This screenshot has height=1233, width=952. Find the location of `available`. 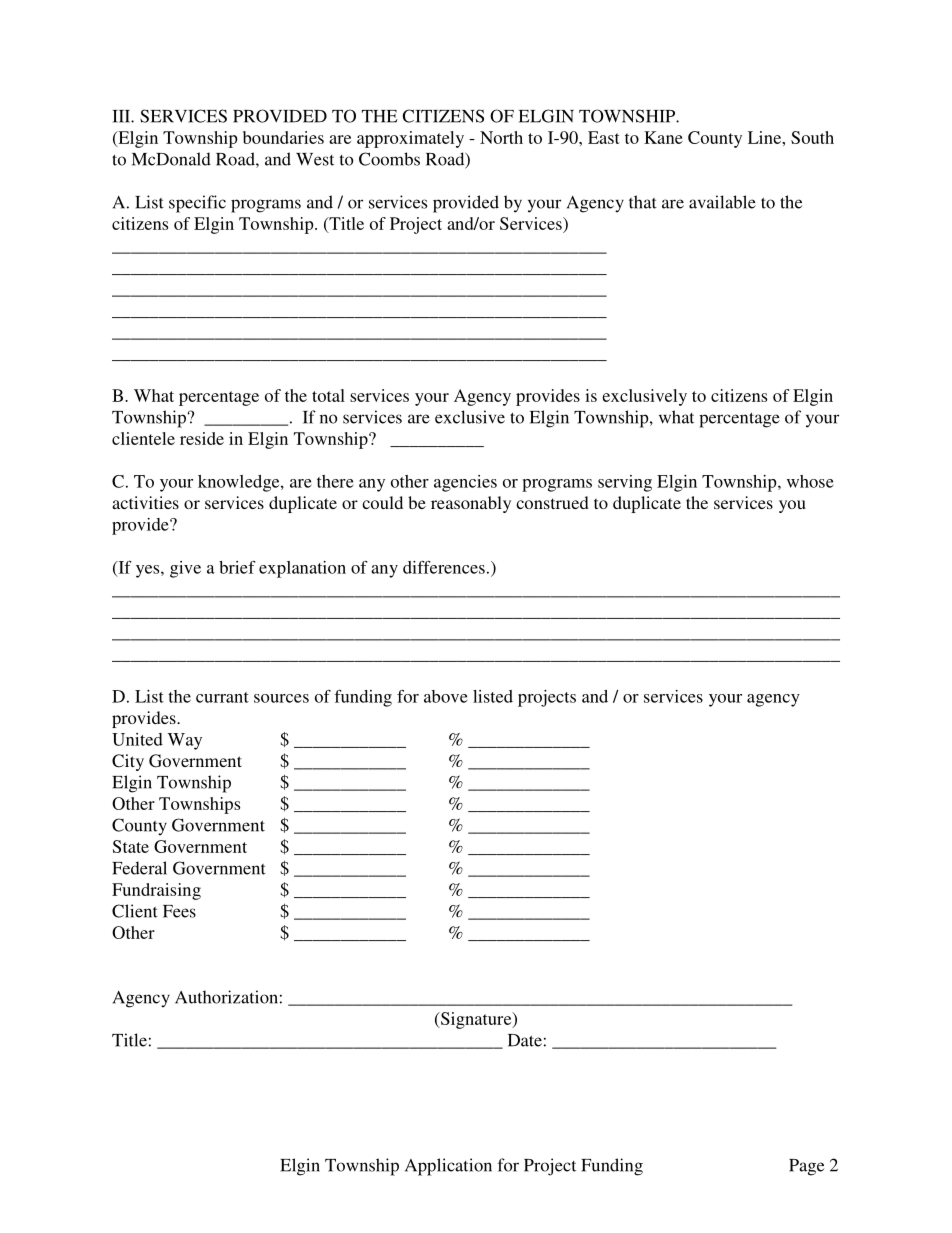

available is located at coordinates (722, 202).
